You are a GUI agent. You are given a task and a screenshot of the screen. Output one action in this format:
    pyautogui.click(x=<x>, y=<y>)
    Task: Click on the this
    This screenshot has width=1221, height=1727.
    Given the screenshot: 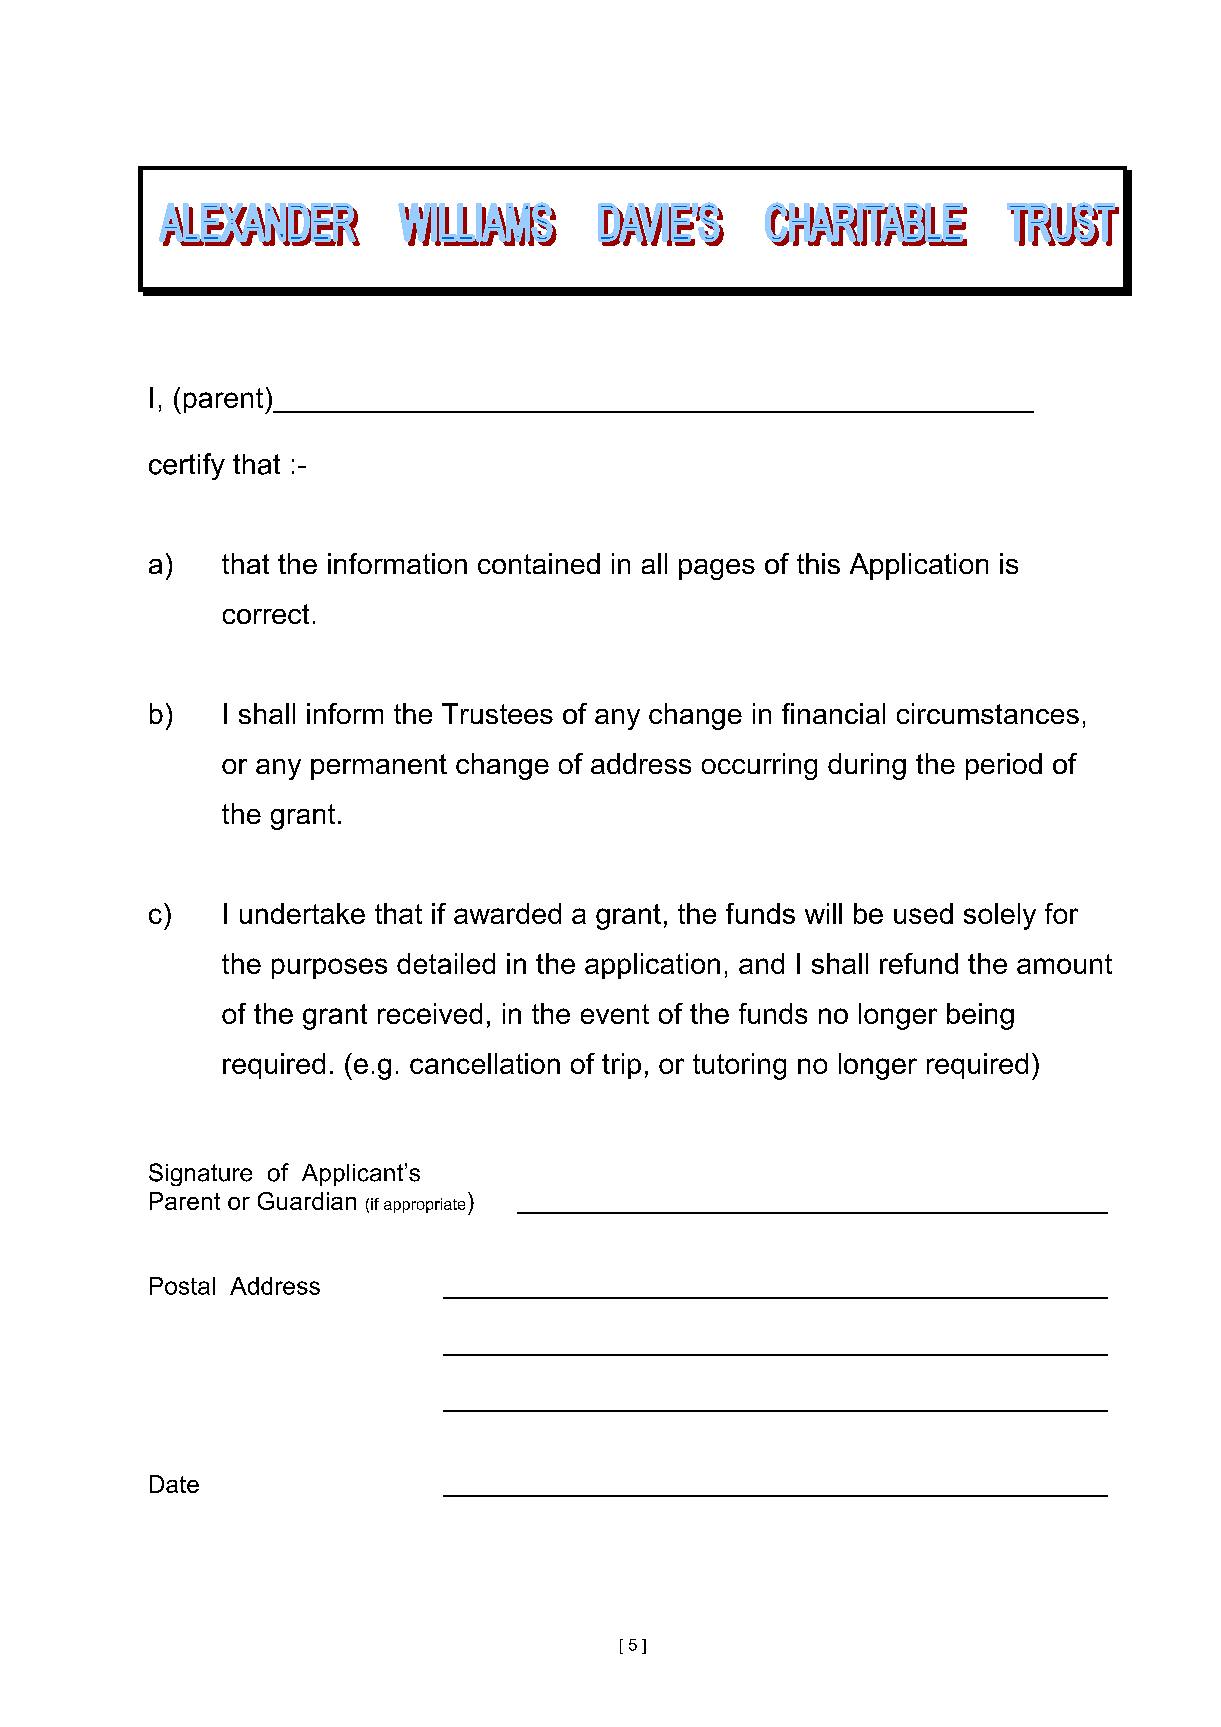 What is the action you would take?
    pyautogui.click(x=818, y=563)
